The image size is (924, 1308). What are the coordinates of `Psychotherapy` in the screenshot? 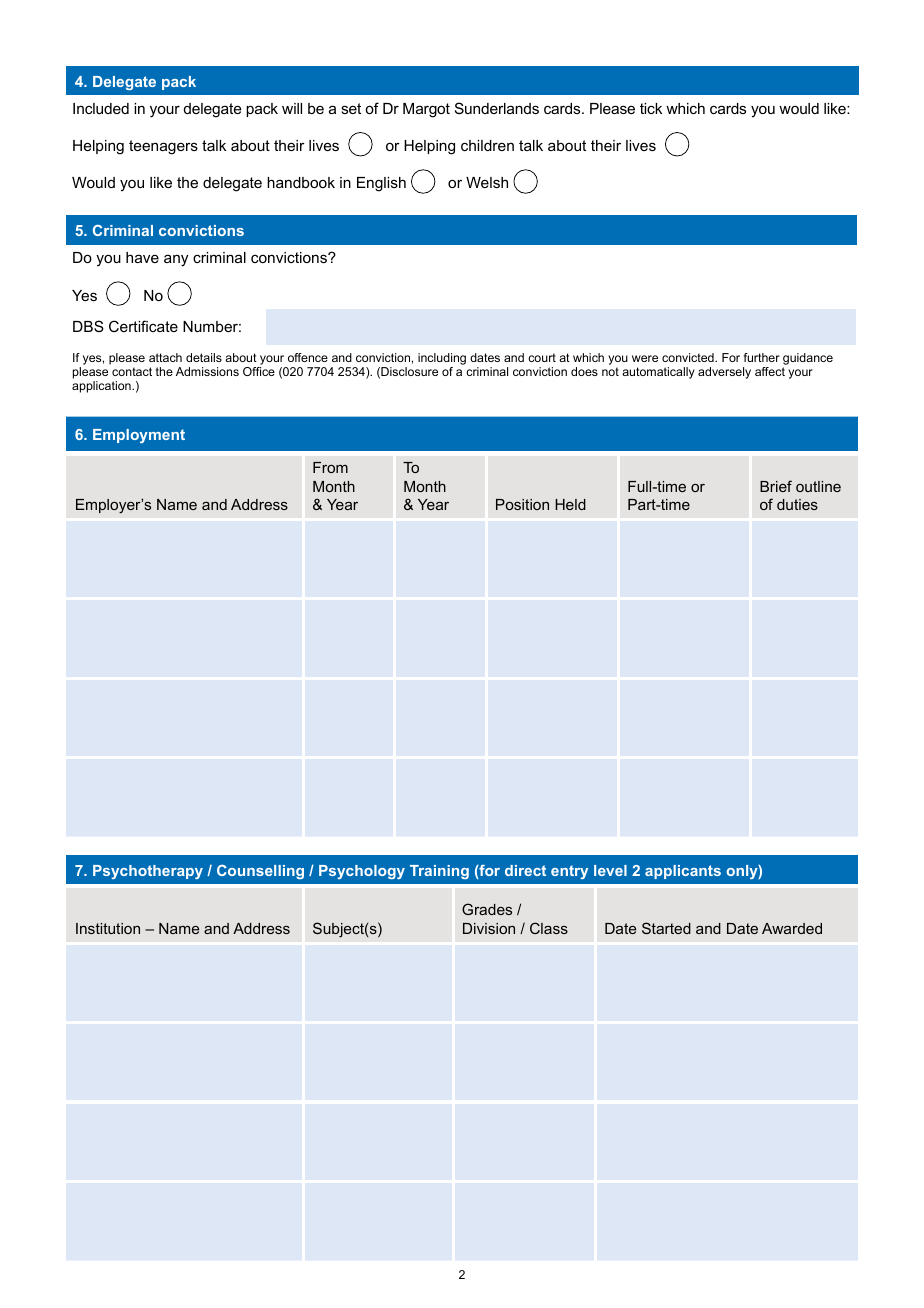 It's located at (148, 872).
